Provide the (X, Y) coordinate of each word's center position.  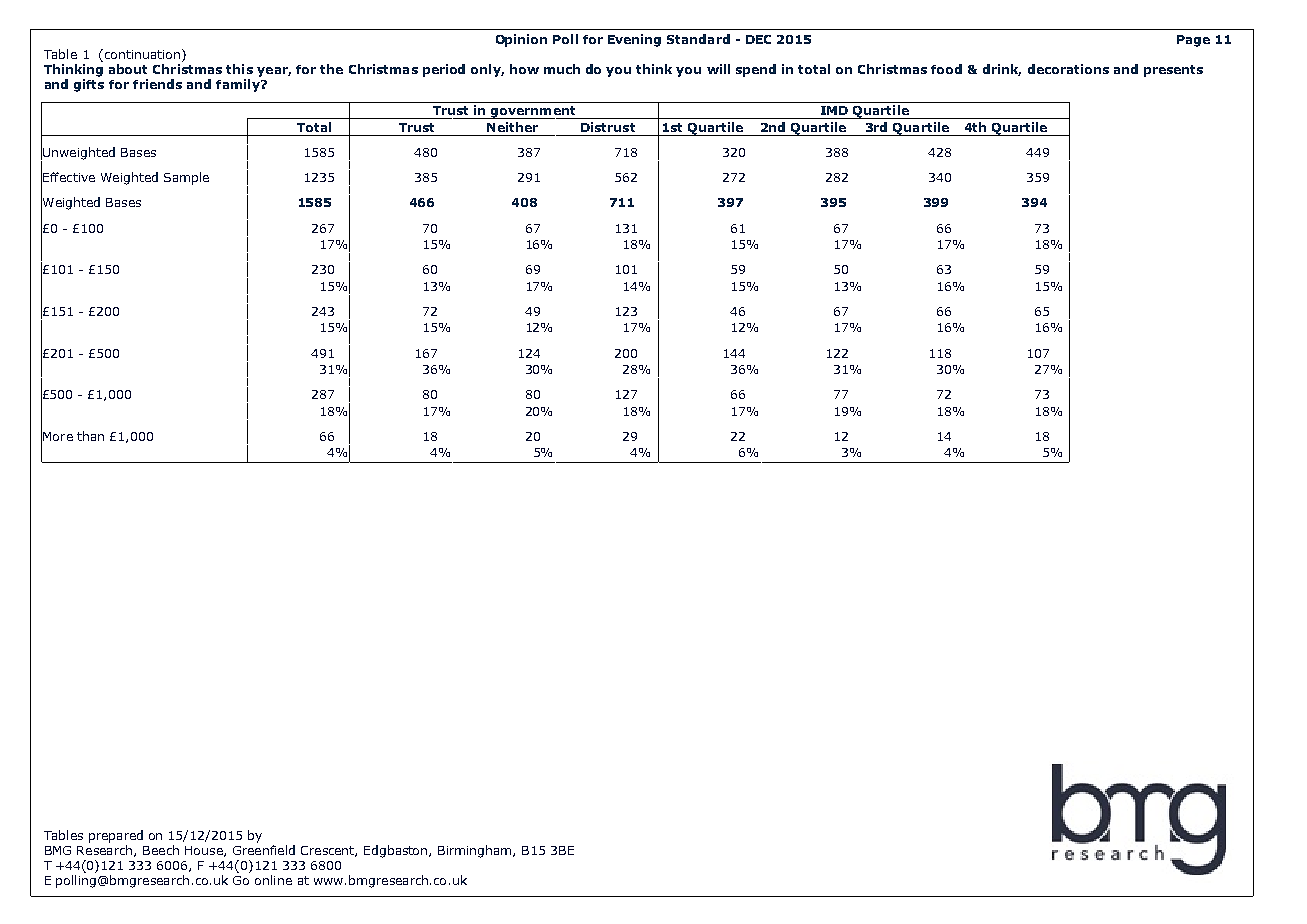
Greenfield (264, 850)
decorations (1068, 69)
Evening (634, 40)
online (273, 880)
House (205, 851)
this (239, 69)
